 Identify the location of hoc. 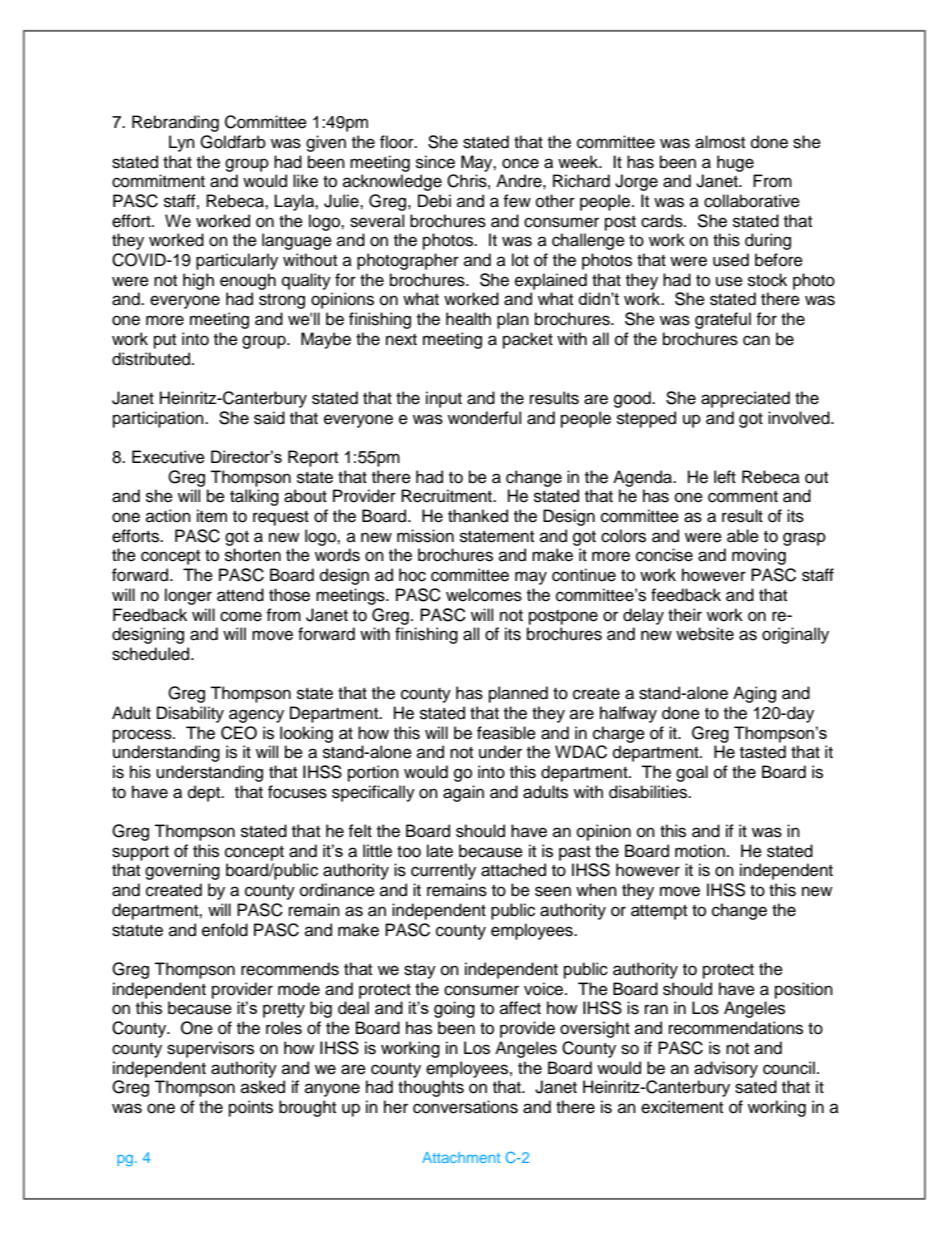
(412, 575).
